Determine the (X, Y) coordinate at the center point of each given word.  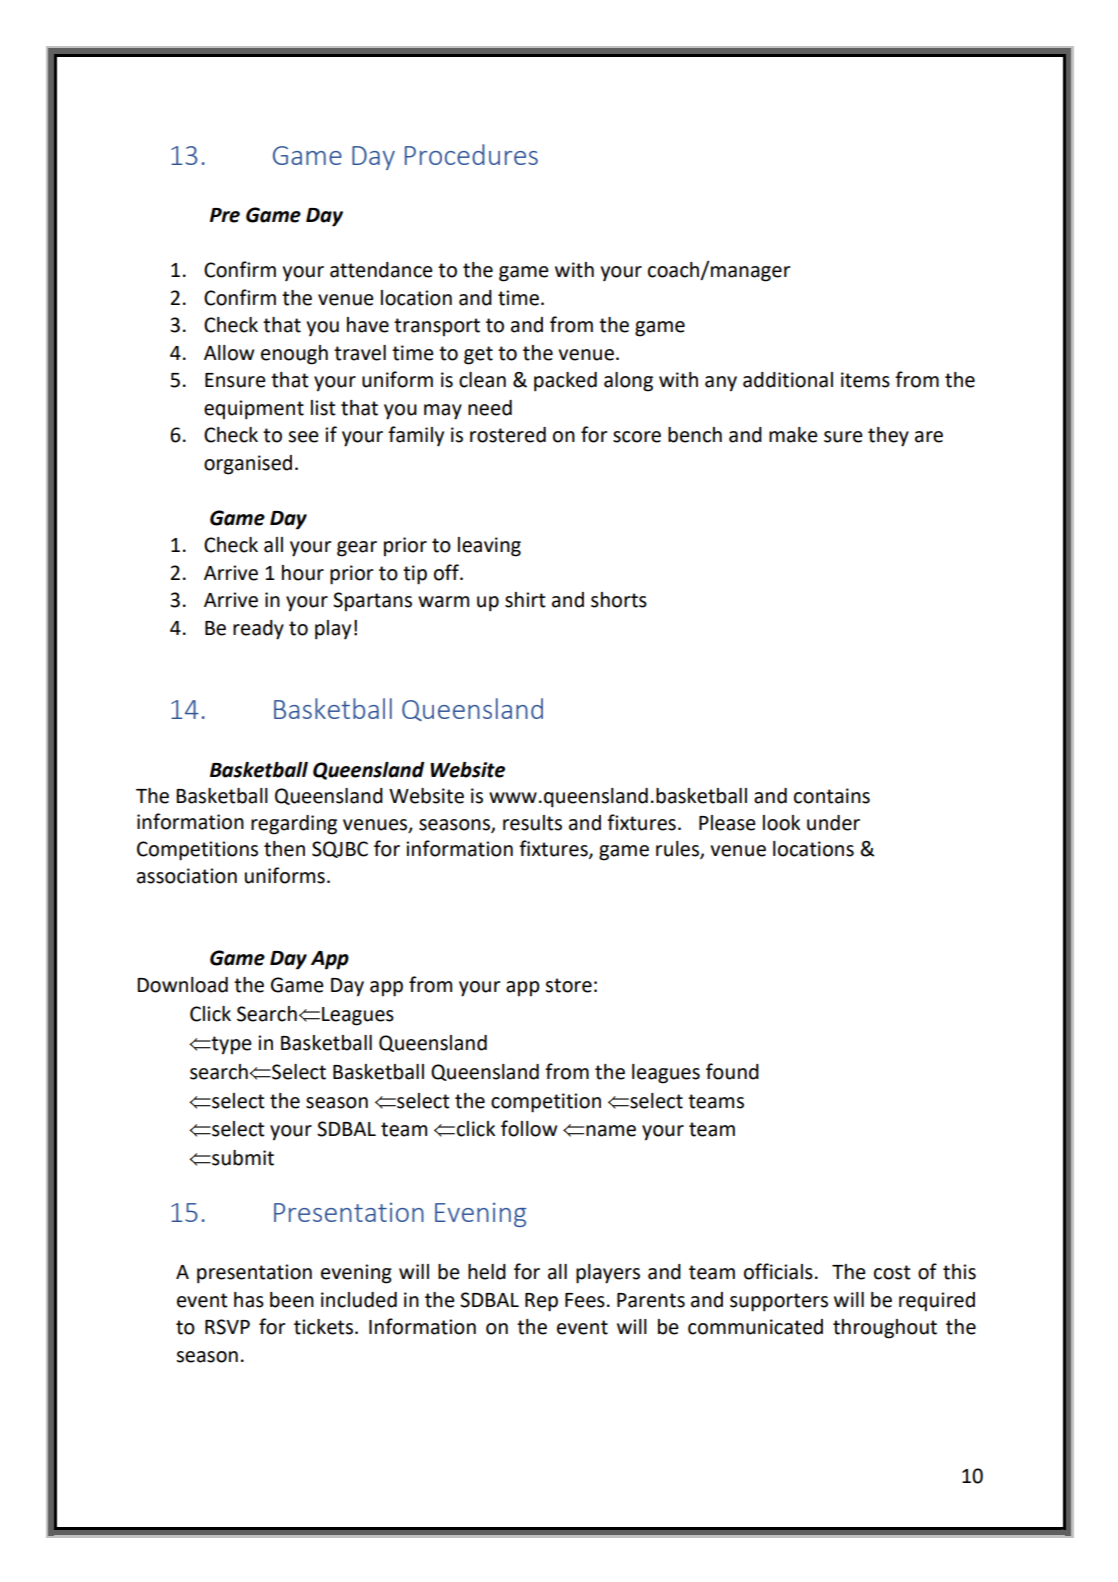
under (833, 823)
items (865, 380)
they (888, 437)
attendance (381, 270)
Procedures (471, 154)
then (284, 849)
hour (303, 573)
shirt (525, 600)
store (568, 985)
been (292, 1300)
